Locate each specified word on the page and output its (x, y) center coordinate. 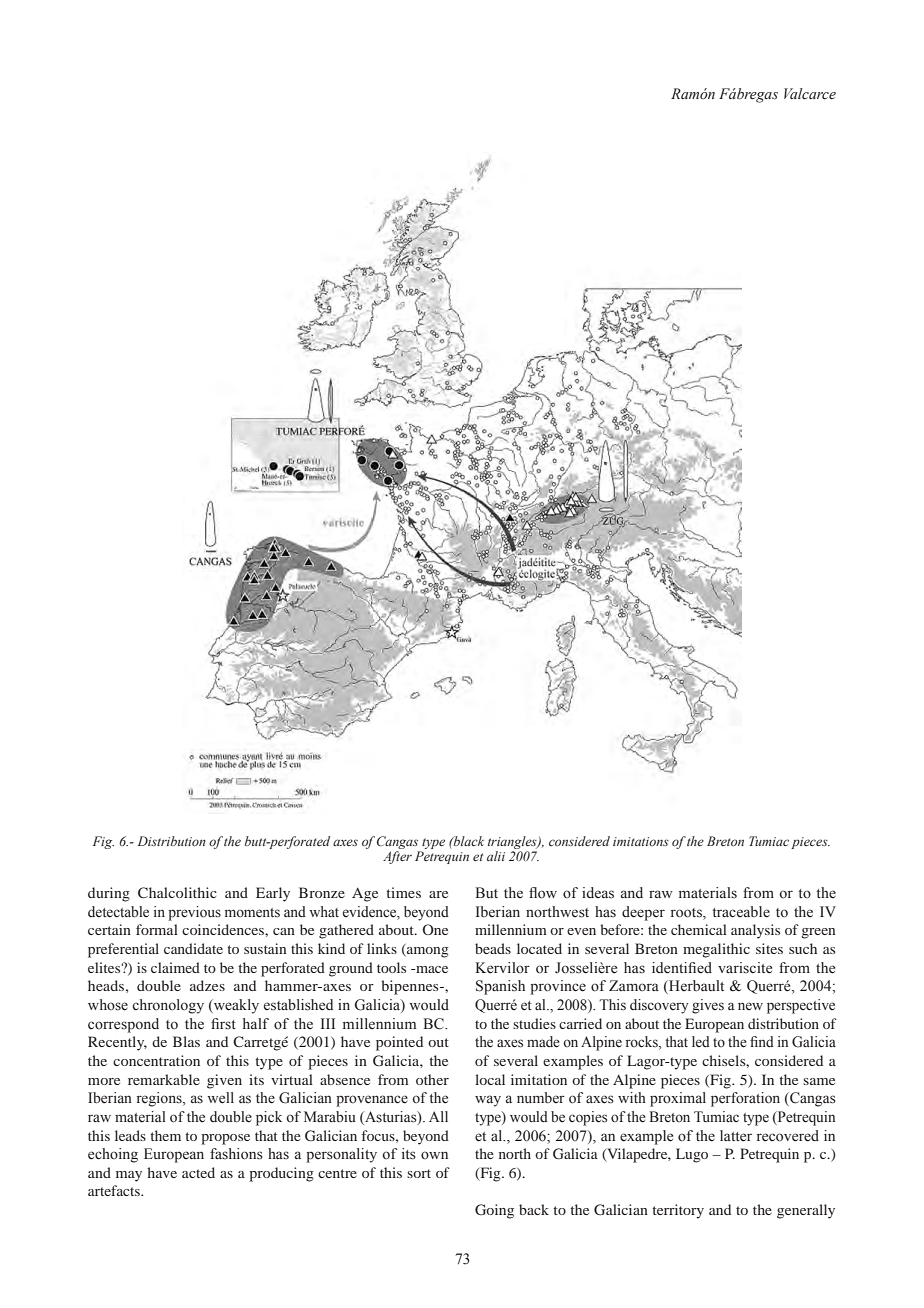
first (223, 1023)
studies (534, 1023)
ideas (598, 893)
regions (160, 1099)
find (762, 1041)
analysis (755, 931)
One (435, 929)
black (468, 841)
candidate (193, 948)
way (488, 1101)
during (109, 894)
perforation (745, 1099)
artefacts (115, 1190)
